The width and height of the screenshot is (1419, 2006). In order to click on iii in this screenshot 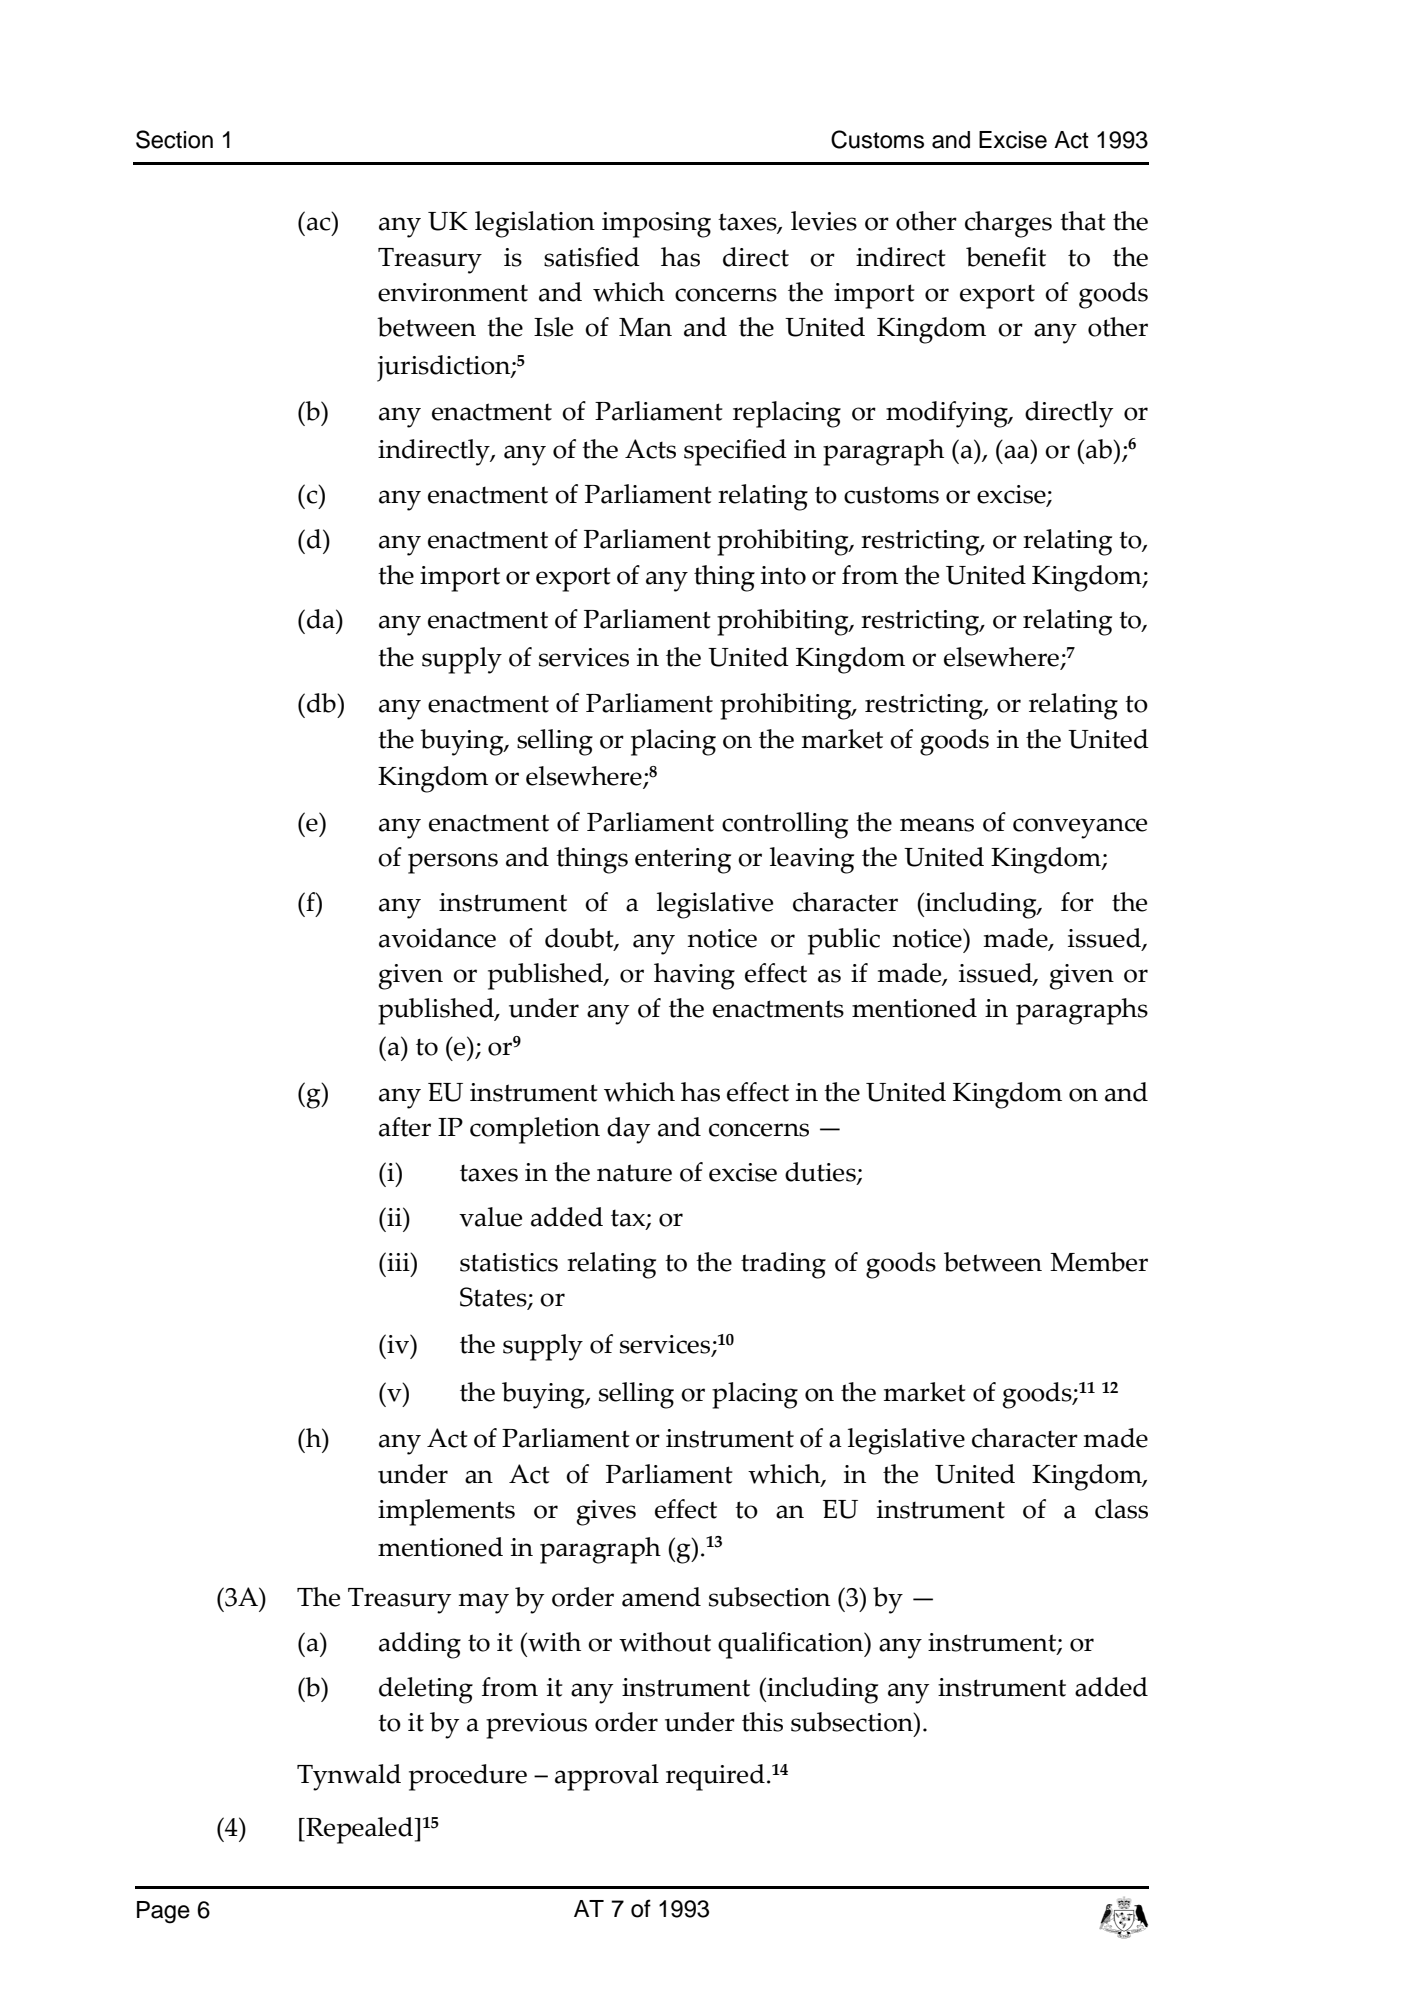, I will do `click(398, 1261)`.
